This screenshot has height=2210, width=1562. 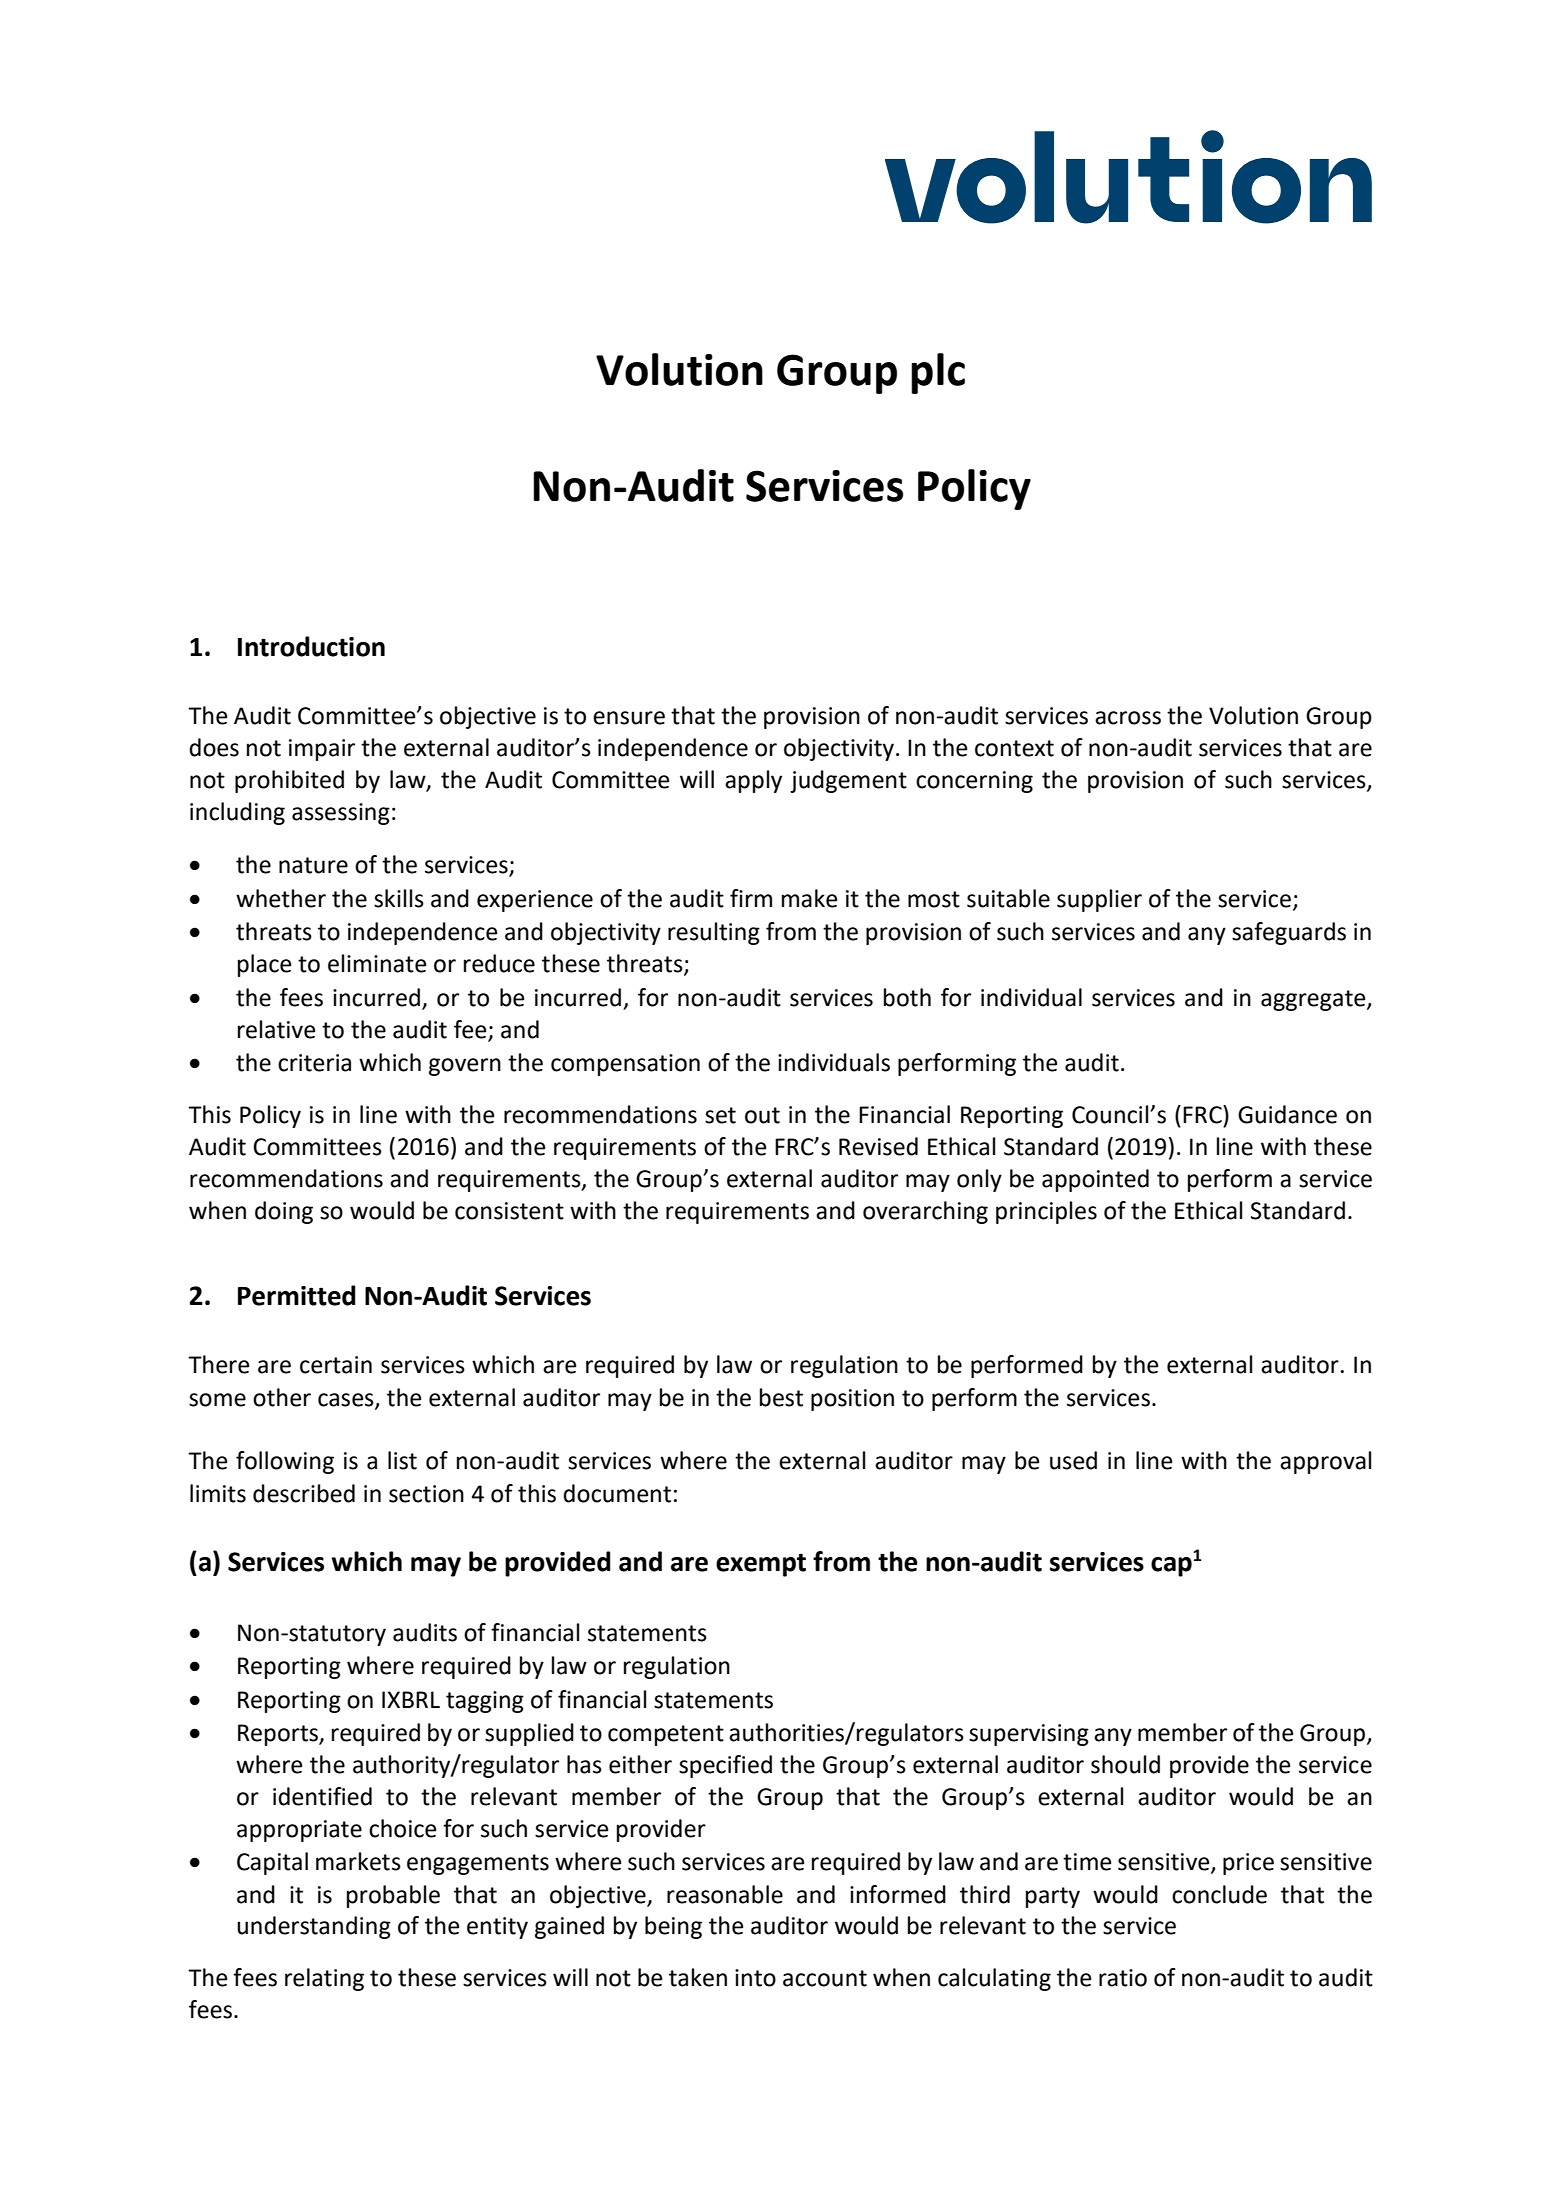 What do you see at coordinates (485, 1702) in the screenshot?
I see `tagging` at bounding box center [485, 1702].
